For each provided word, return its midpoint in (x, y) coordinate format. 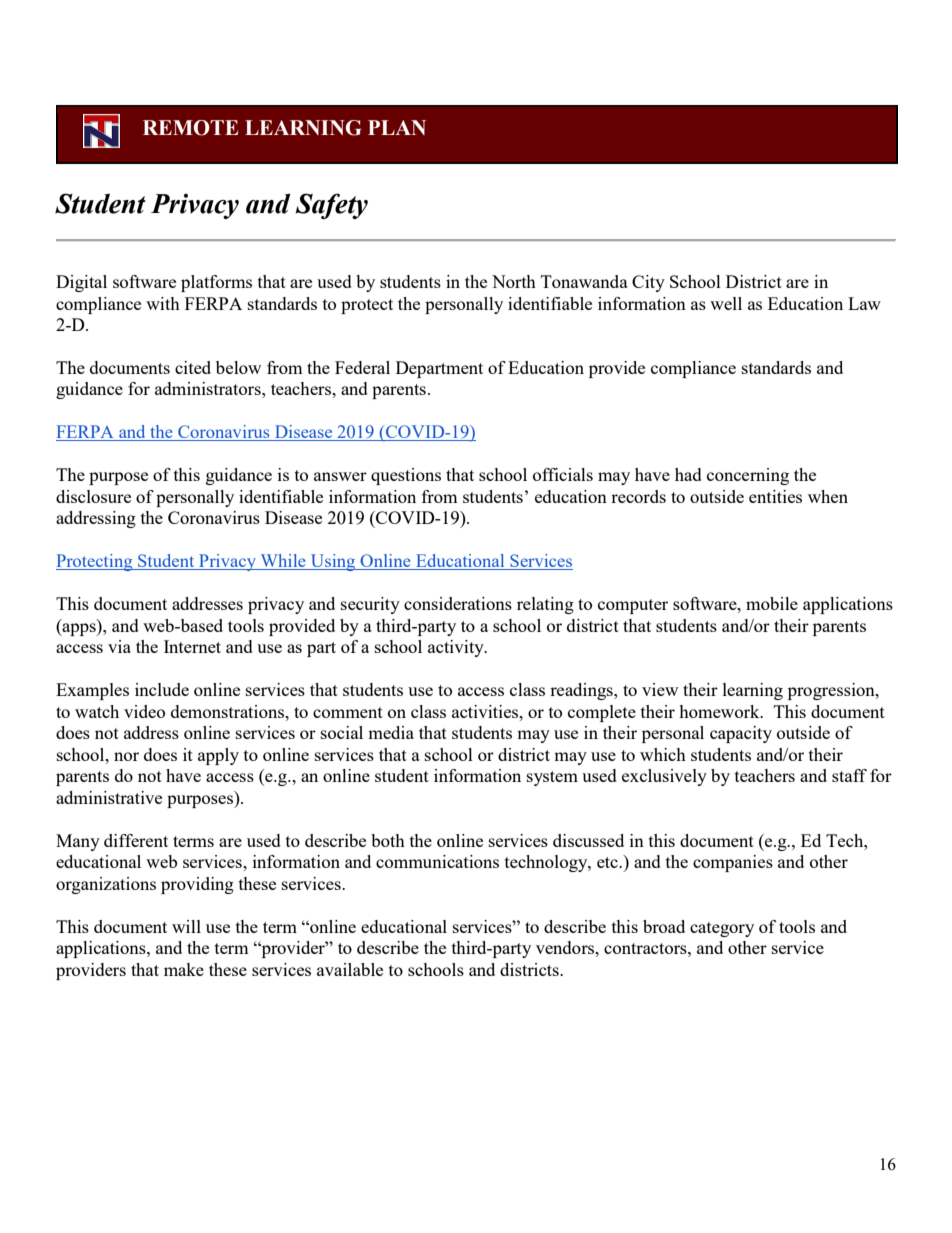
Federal (362, 367)
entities (775, 496)
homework (720, 711)
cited (193, 367)
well (726, 303)
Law (864, 303)
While (283, 562)
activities (486, 711)
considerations (458, 603)
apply (218, 756)
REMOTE (190, 128)
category (722, 929)
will (186, 926)
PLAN (397, 127)
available (350, 969)
